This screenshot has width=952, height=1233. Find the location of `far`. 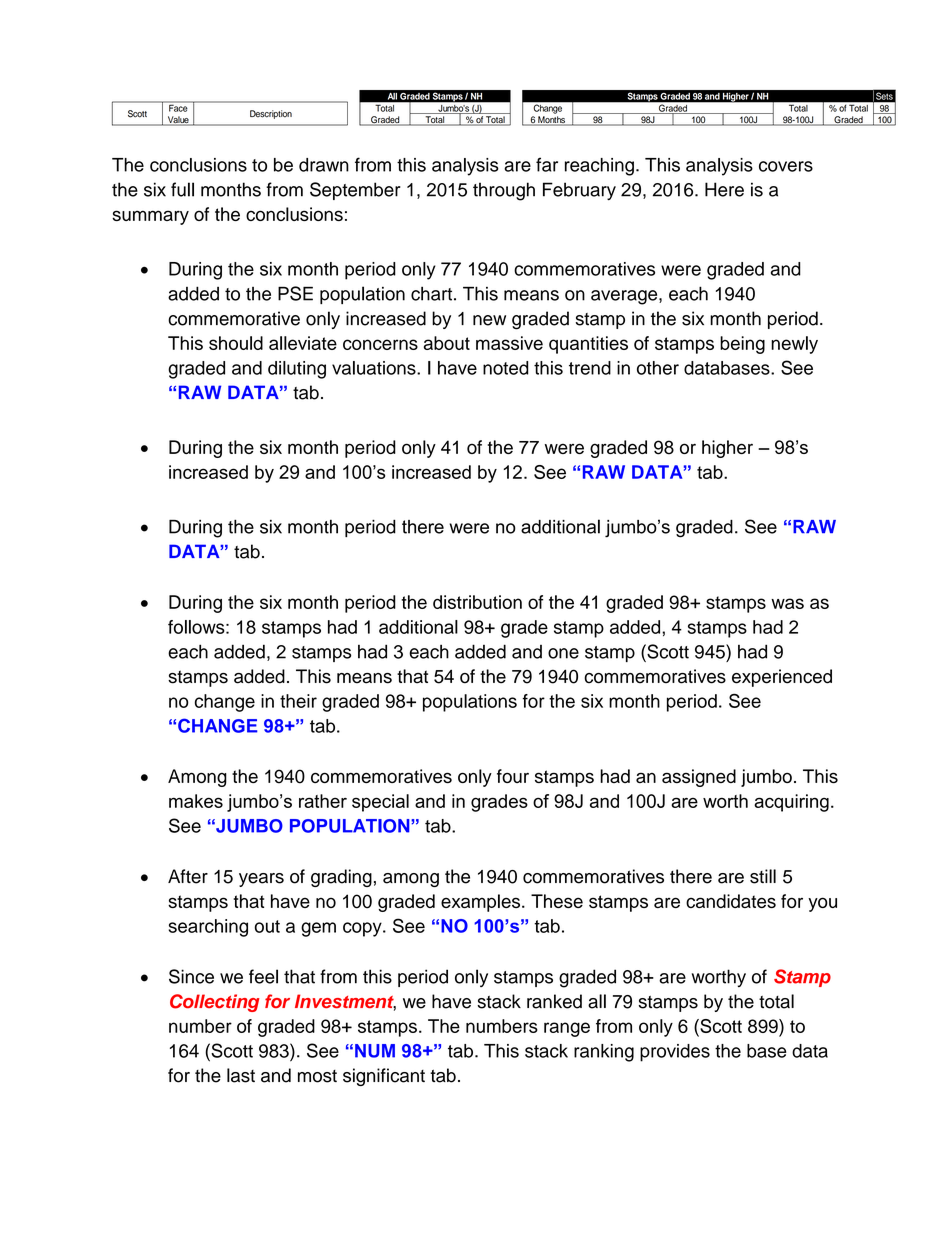

far is located at coordinates (547, 164).
